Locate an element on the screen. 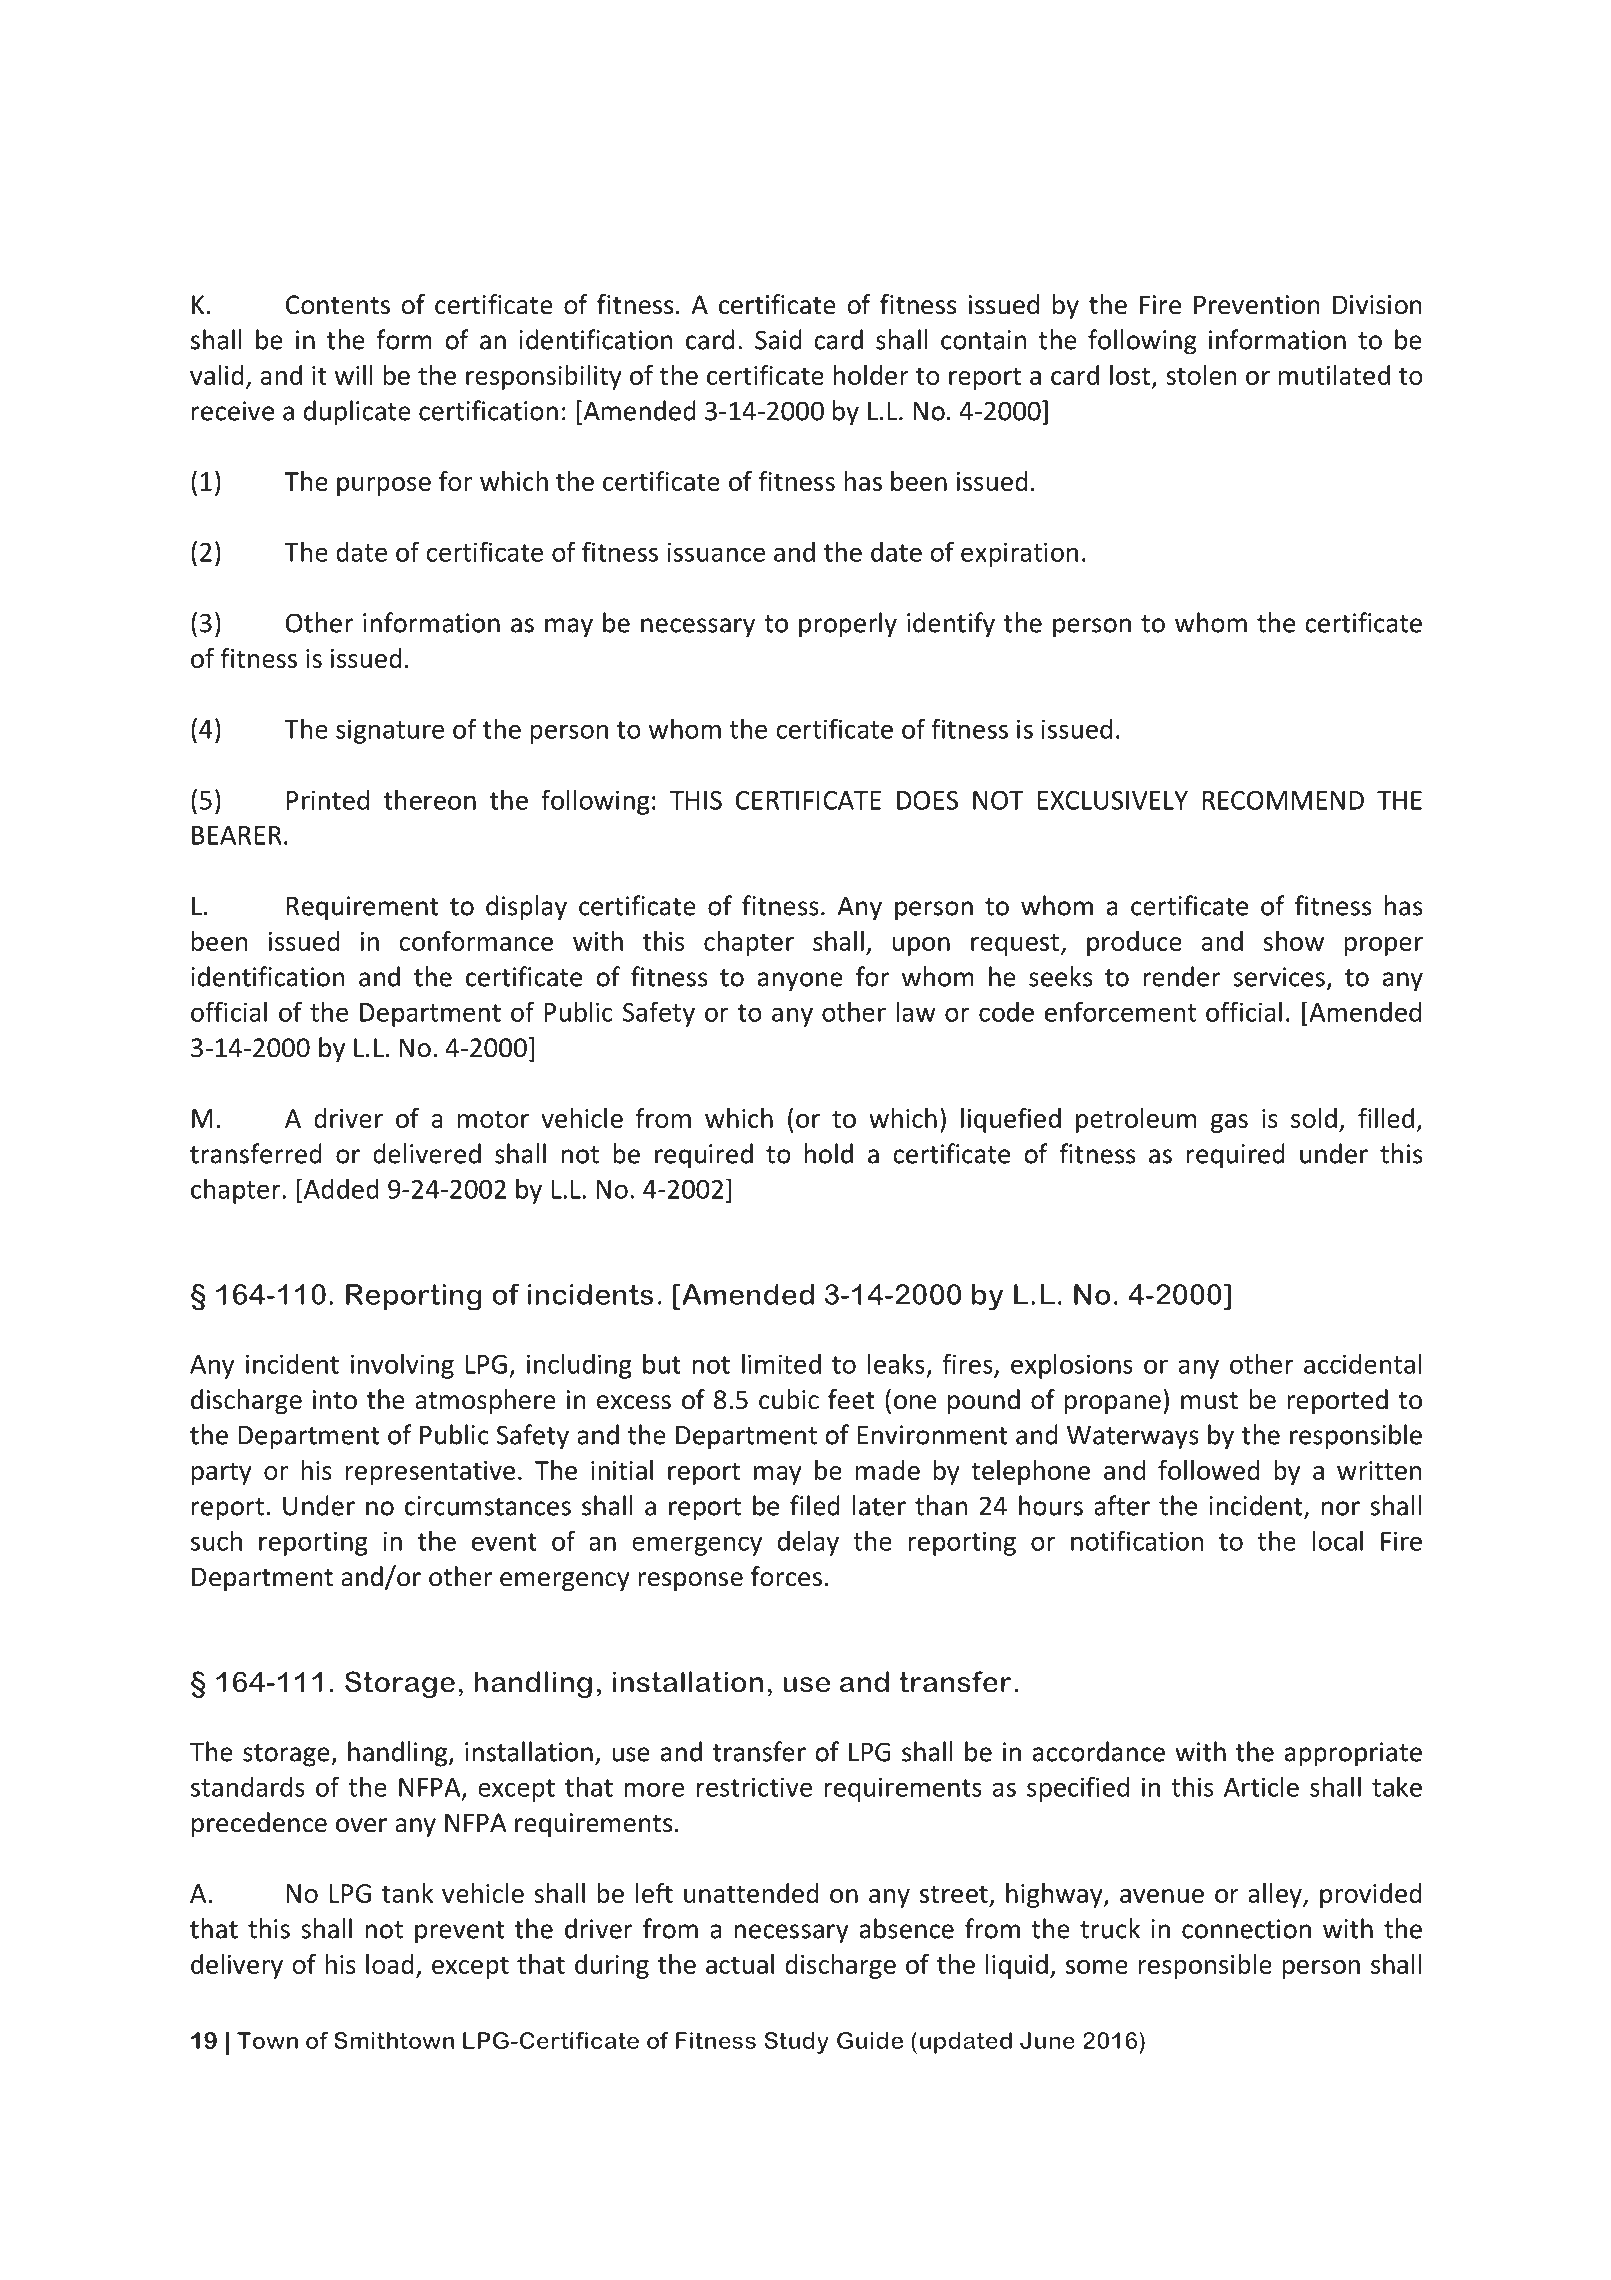 The height and width of the screenshot is (2280, 1611). stolen is located at coordinates (1201, 375).
